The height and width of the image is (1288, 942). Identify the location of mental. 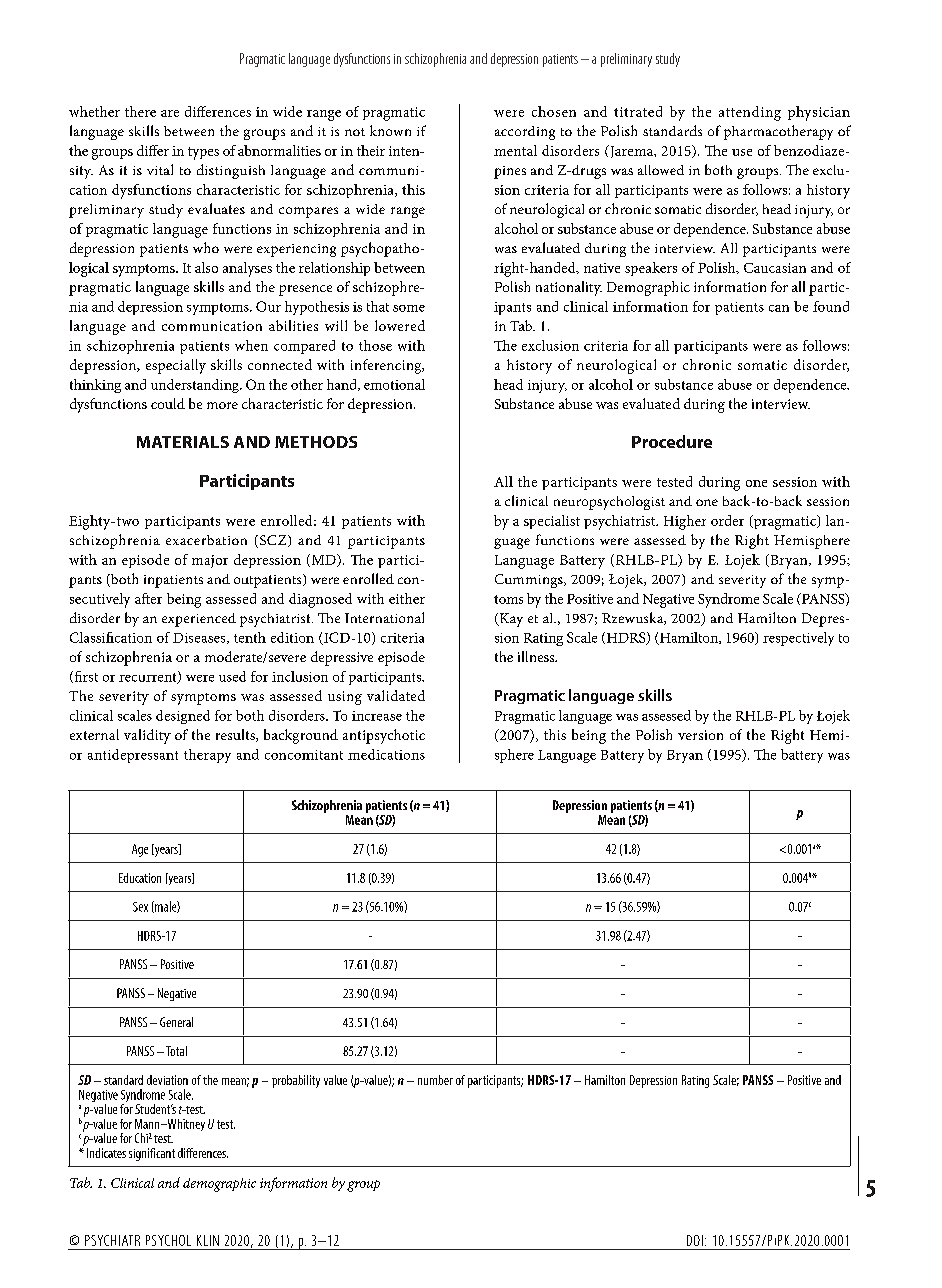
(515, 150).
